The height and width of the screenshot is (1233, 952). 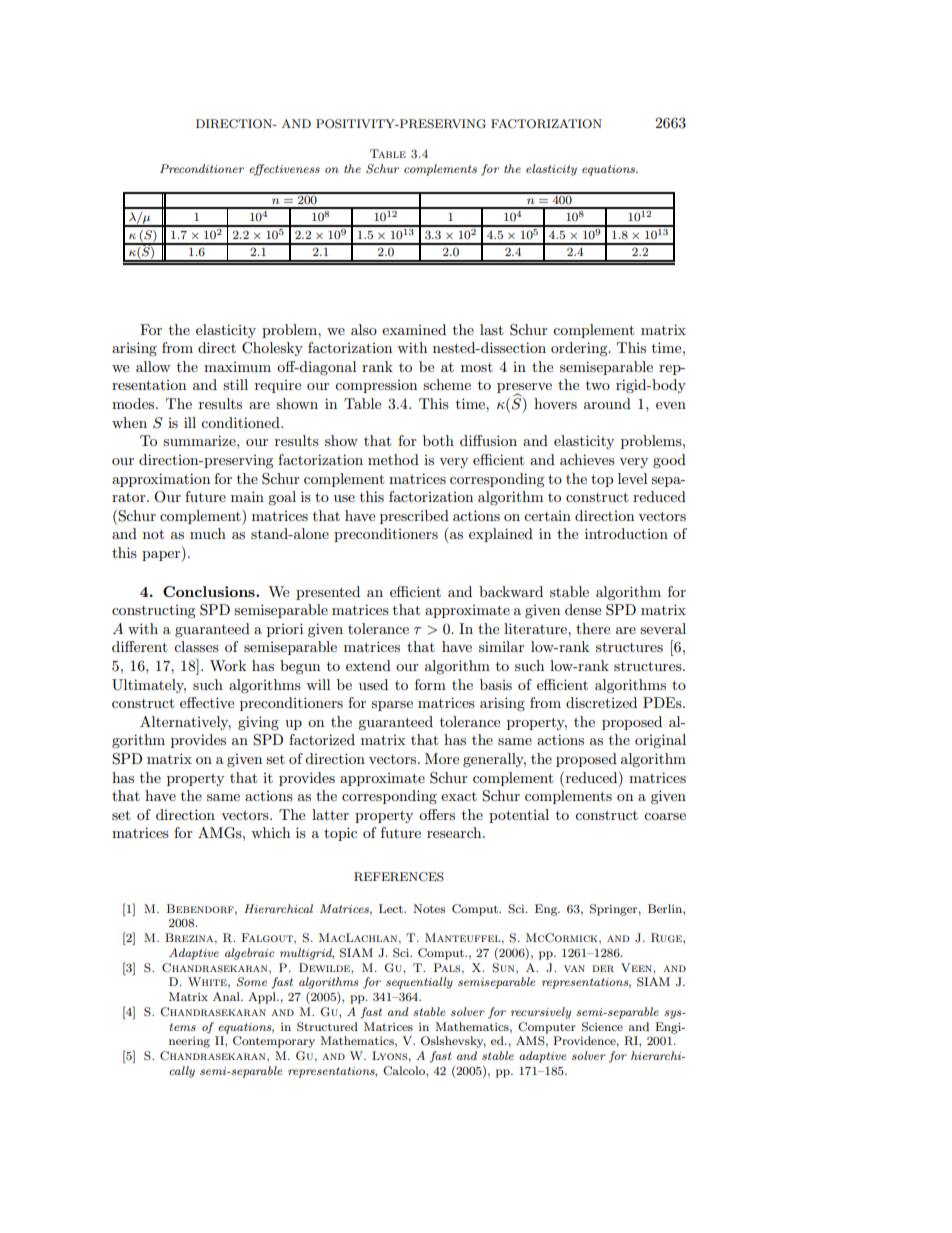 I want to click on introduction, so click(x=626, y=533).
